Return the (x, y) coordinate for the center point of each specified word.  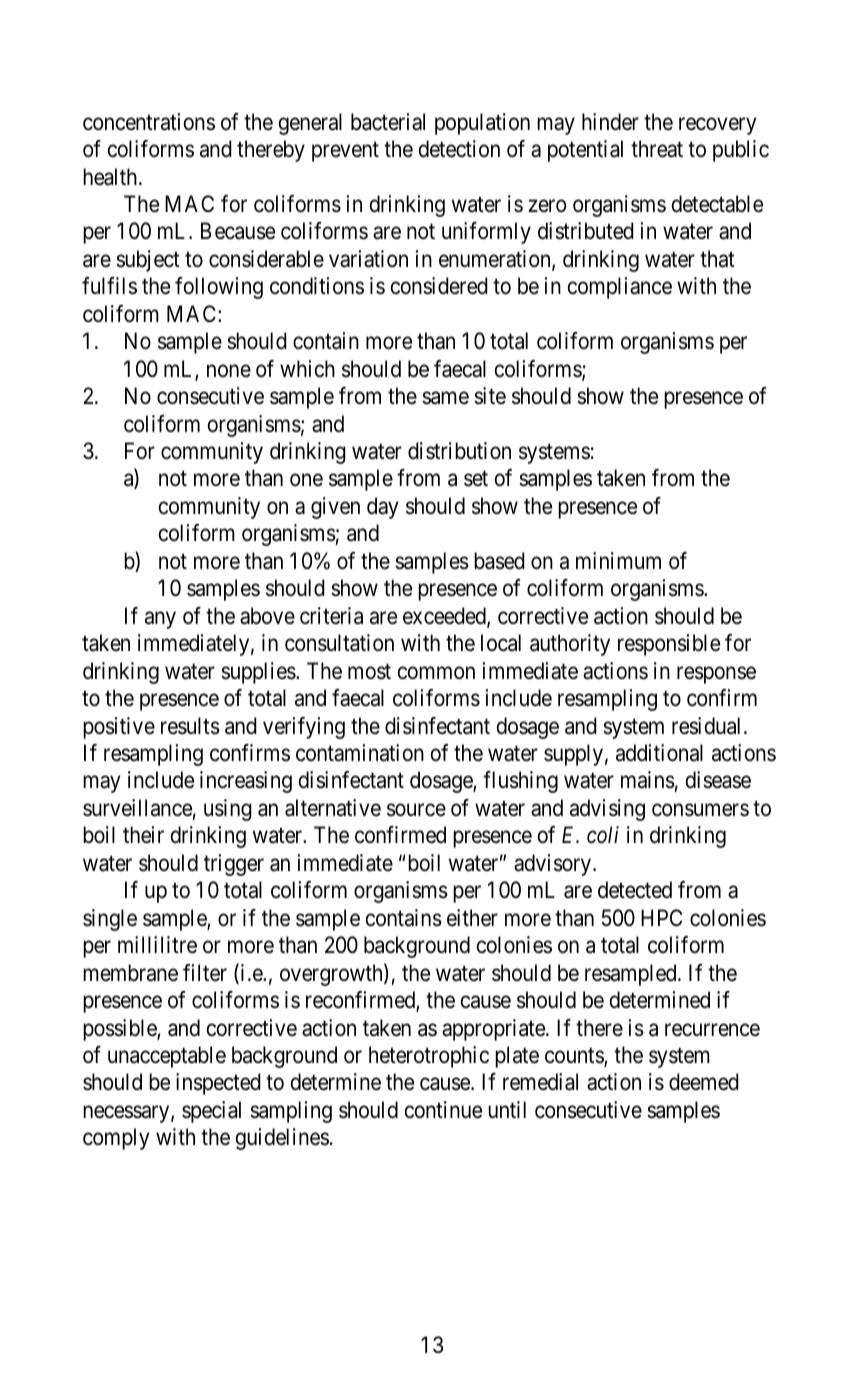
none (229, 370)
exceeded (445, 617)
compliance (620, 288)
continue (443, 1110)
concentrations (149, 122)
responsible (669, 645)
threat (657, 149)
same (445, 398)
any (160, 620)
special (211, 1112)
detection (459, 149)
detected (635, 890)
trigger (234, 865)
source (416, 810)
